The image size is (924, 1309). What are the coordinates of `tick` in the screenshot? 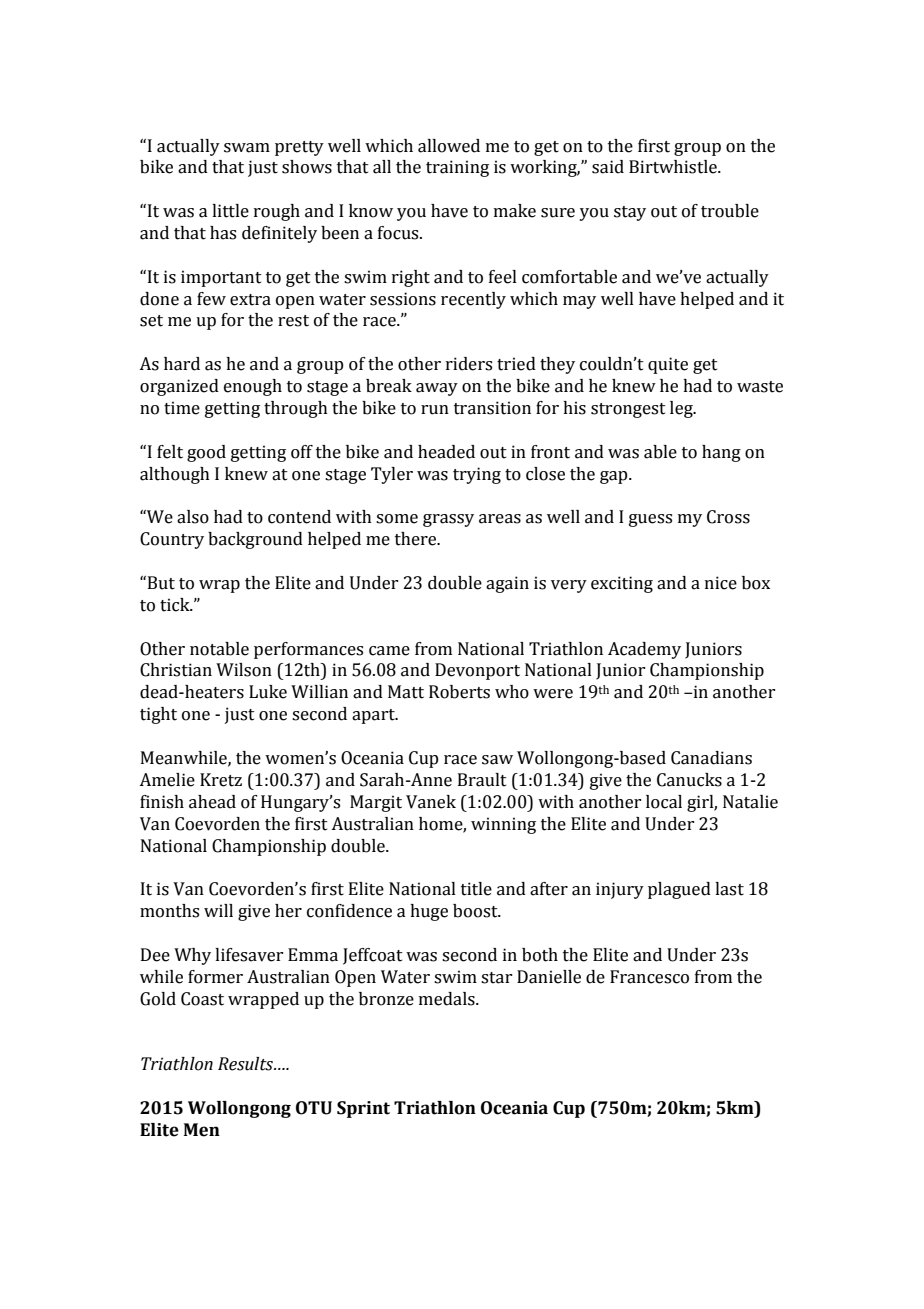 It's located at (176, 605).
